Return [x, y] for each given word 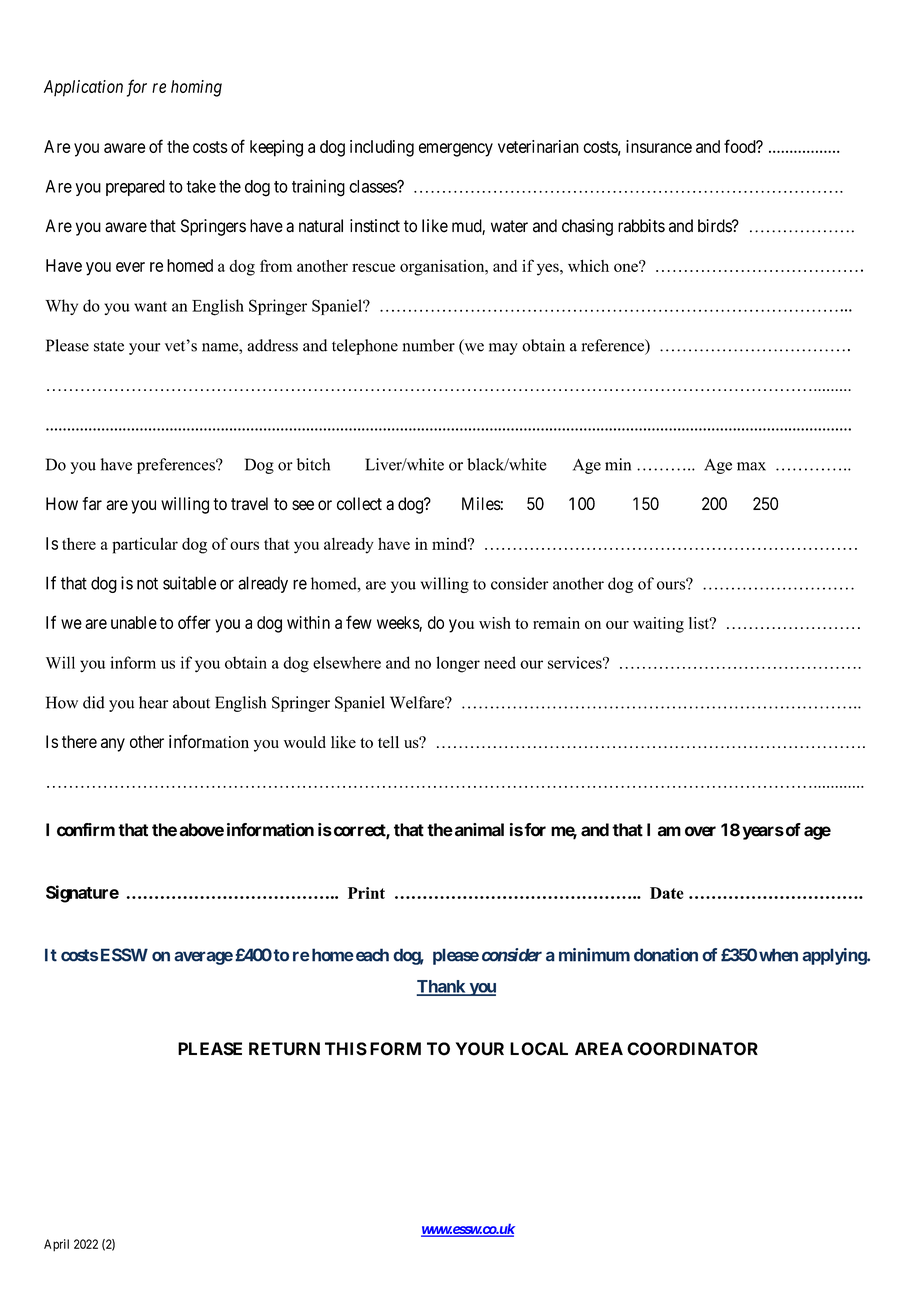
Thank [442, 987]
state [109, 346]
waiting [658, 625]
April [56, 1245]
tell [388, 742]
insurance [659, 146]
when [778, 955]
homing [196, 88]
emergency [456, 150]
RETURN [284, 1049]
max [751, 466]
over [700, 831]
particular [145, 545]
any [113, 745]
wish [495, 623]
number [429, 345]
